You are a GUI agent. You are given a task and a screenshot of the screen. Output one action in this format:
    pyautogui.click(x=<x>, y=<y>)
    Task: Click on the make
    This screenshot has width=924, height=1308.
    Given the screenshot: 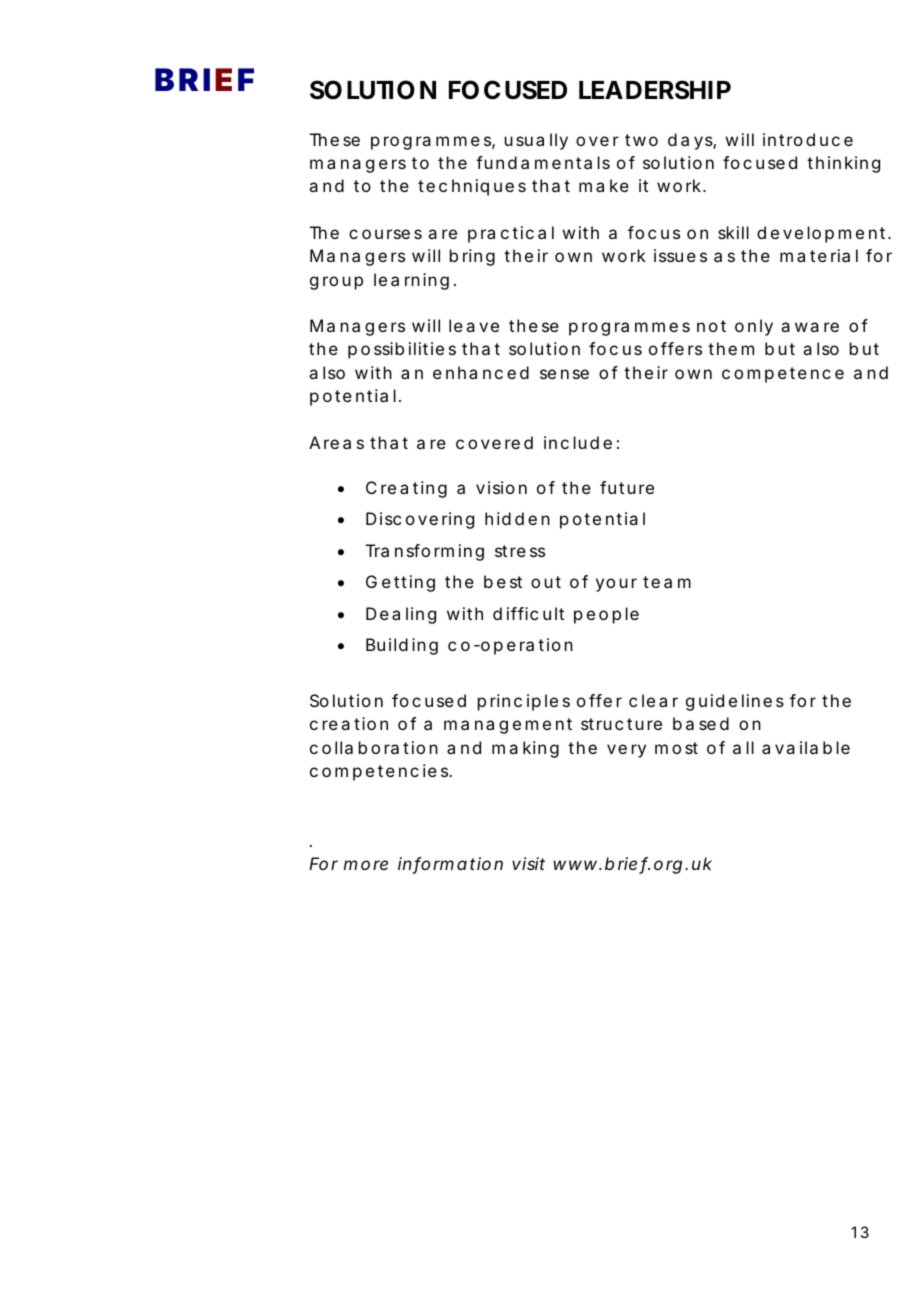 What is the action you would take?
    pyautogui.click(x=604, y=185)
